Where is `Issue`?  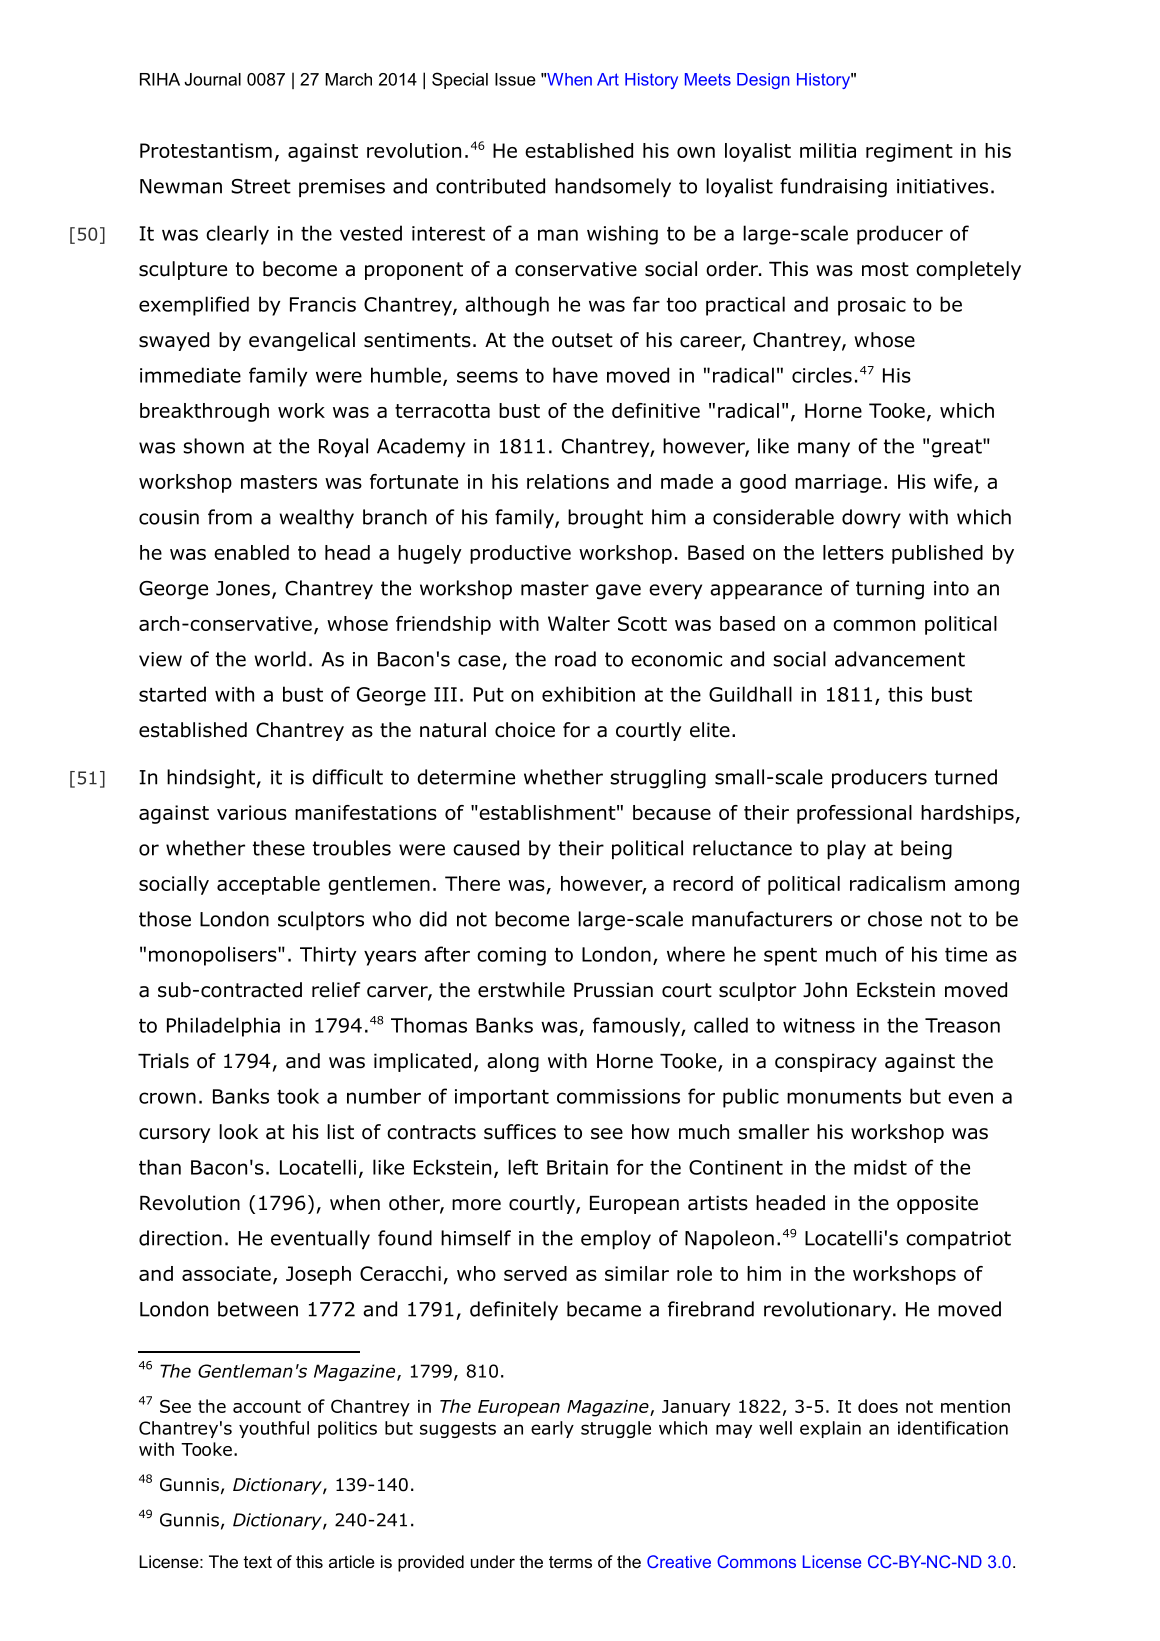
Issue is located at coordinates (515, 79).
